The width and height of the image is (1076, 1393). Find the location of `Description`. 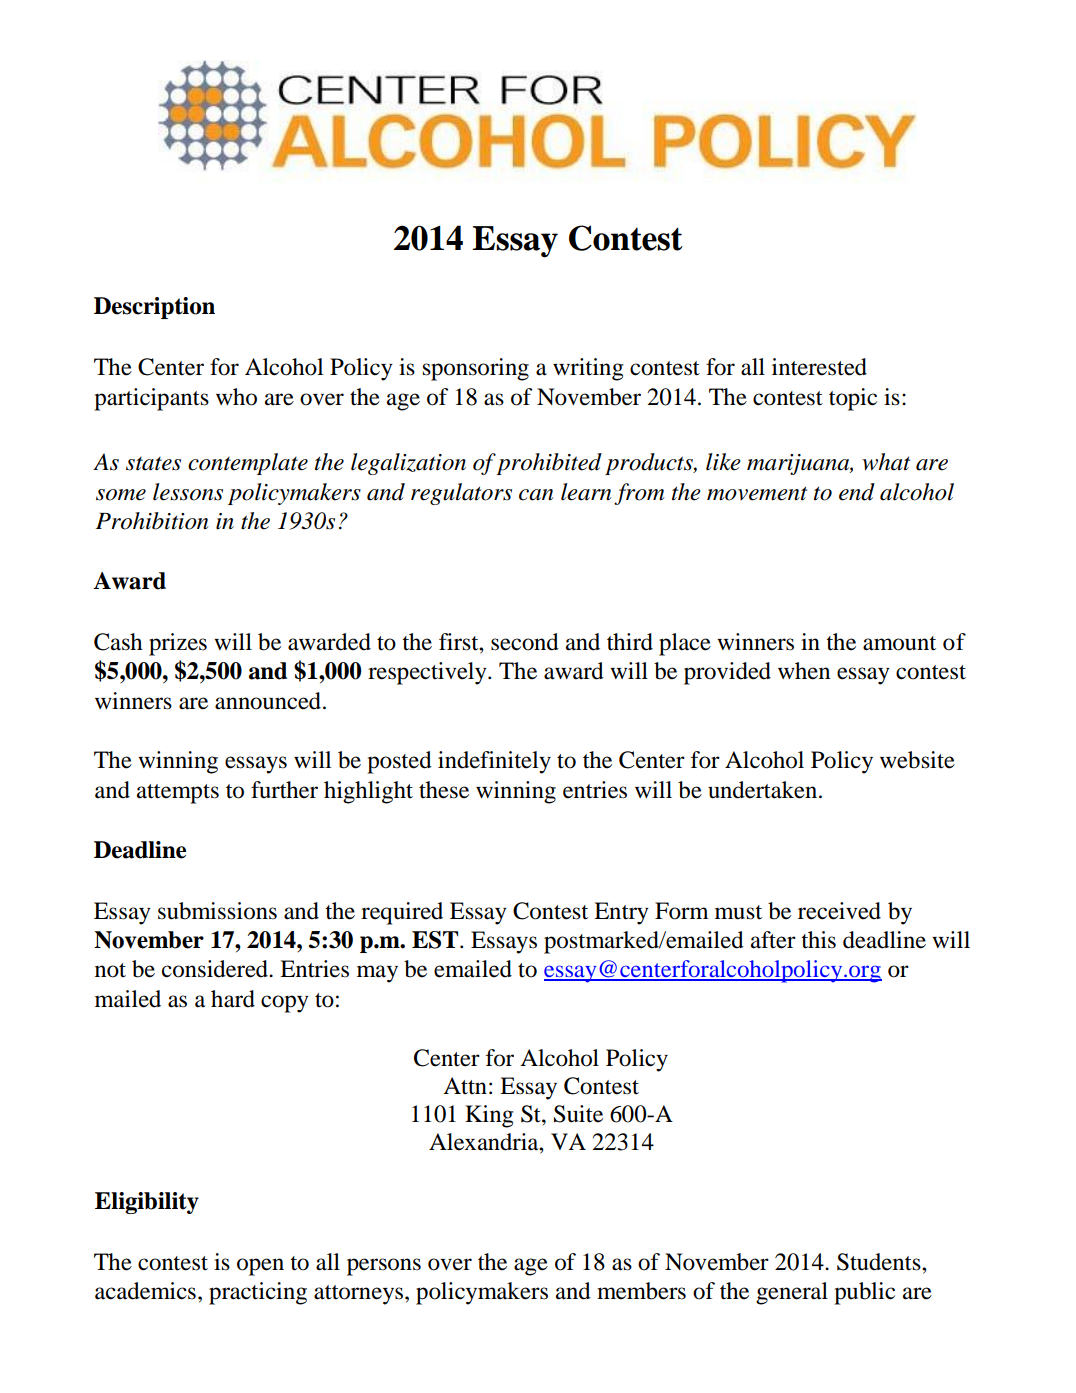

Description is located at coordinates (154, 308).
